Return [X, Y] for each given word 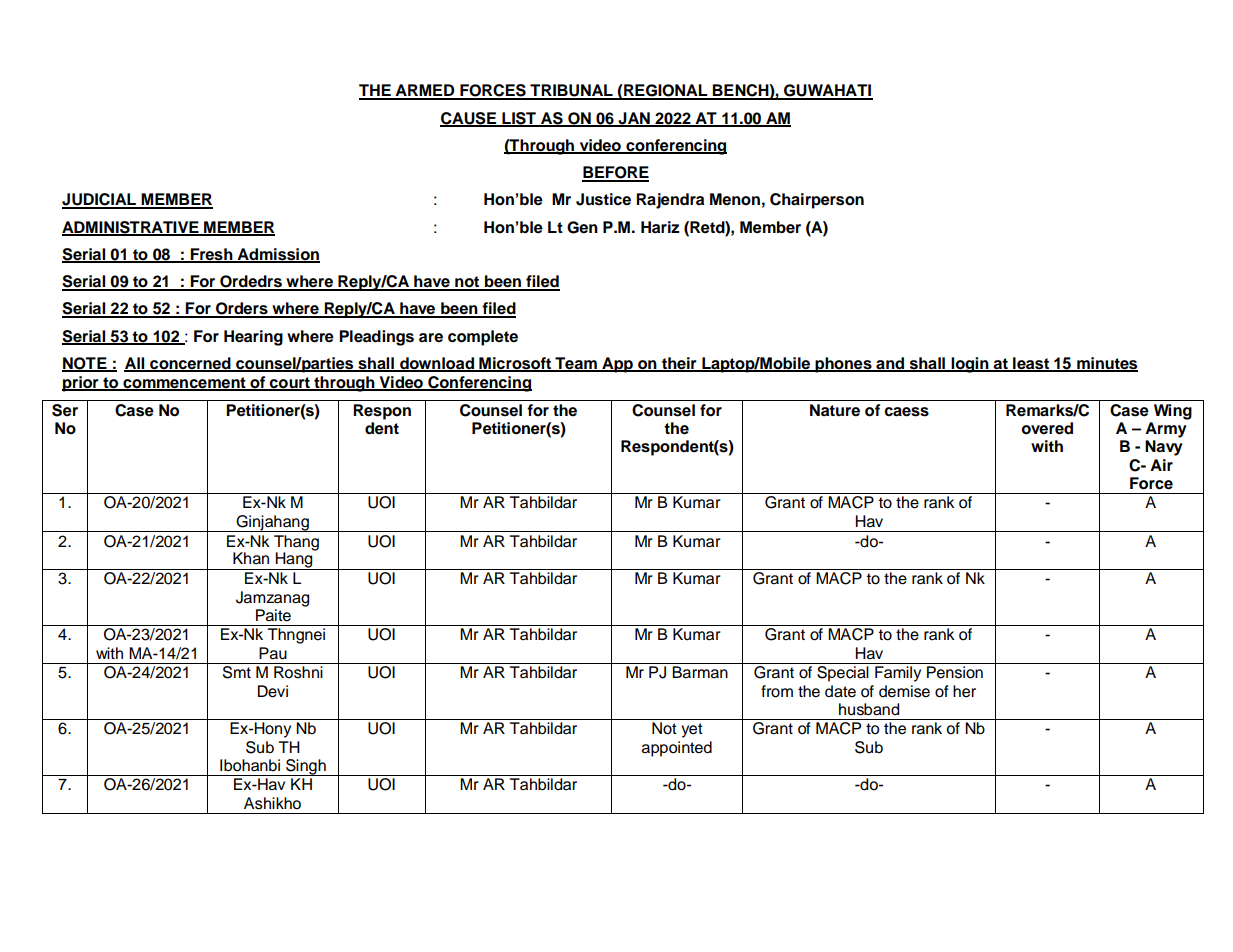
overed [1047, 428]
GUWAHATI [827, 91]
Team [576, 364]
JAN [634, 119]
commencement [184, 383]
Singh [306, 767]
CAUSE [469, 119]
